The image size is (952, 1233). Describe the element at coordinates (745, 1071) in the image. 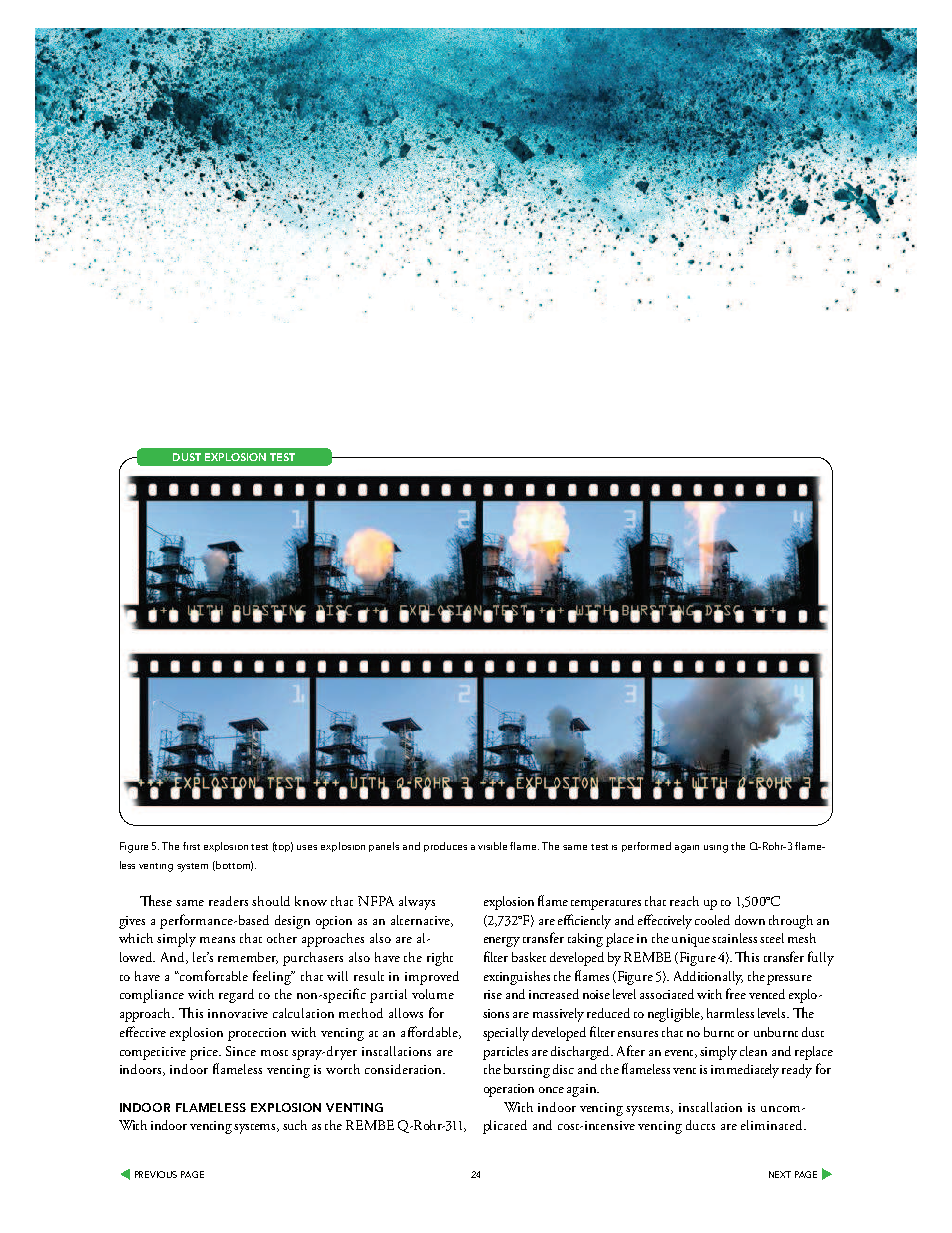

I see `immediately` at that location.
